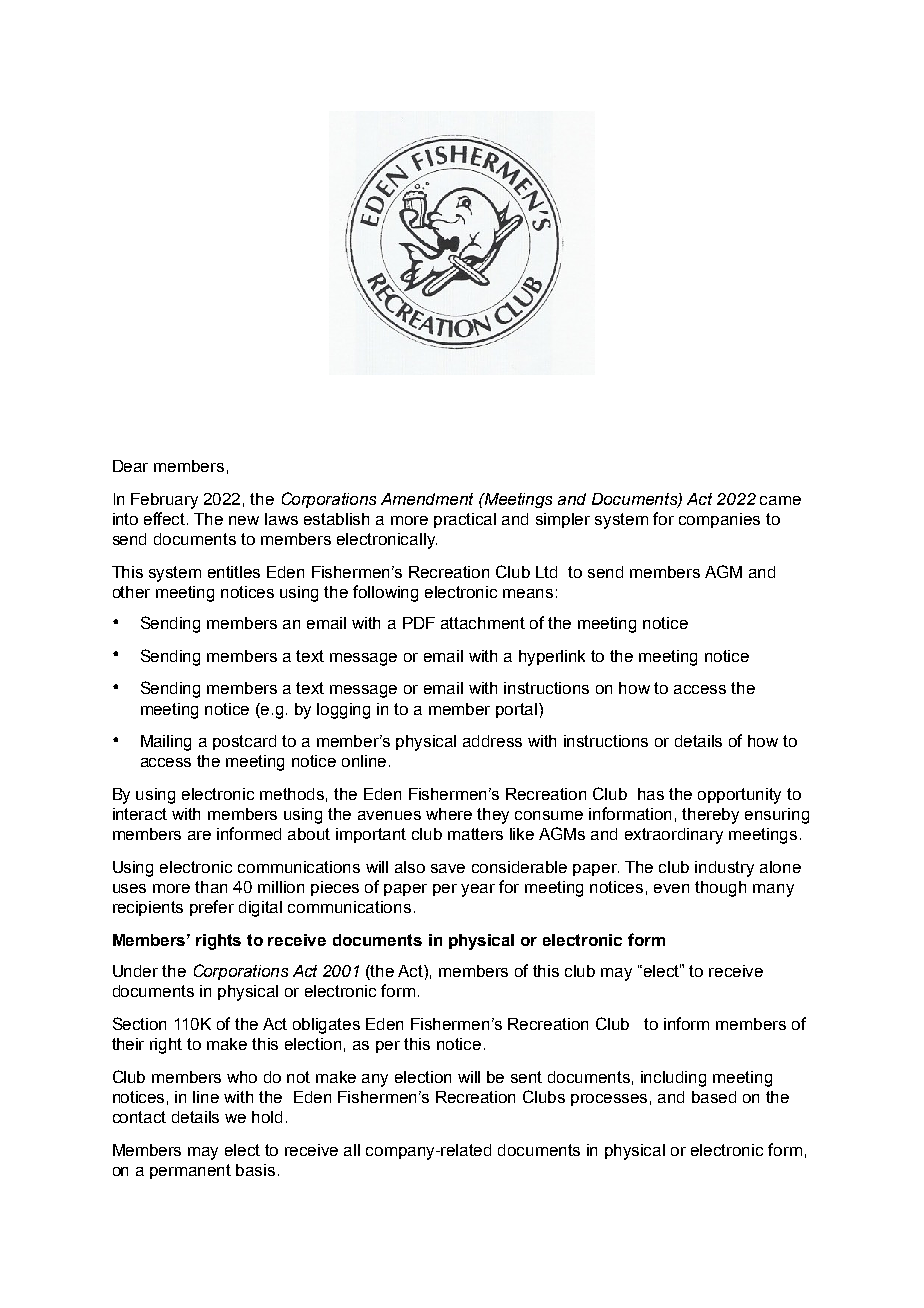 This document has width=924, height=1308. I want to click on prefer, so click(212, 908).
